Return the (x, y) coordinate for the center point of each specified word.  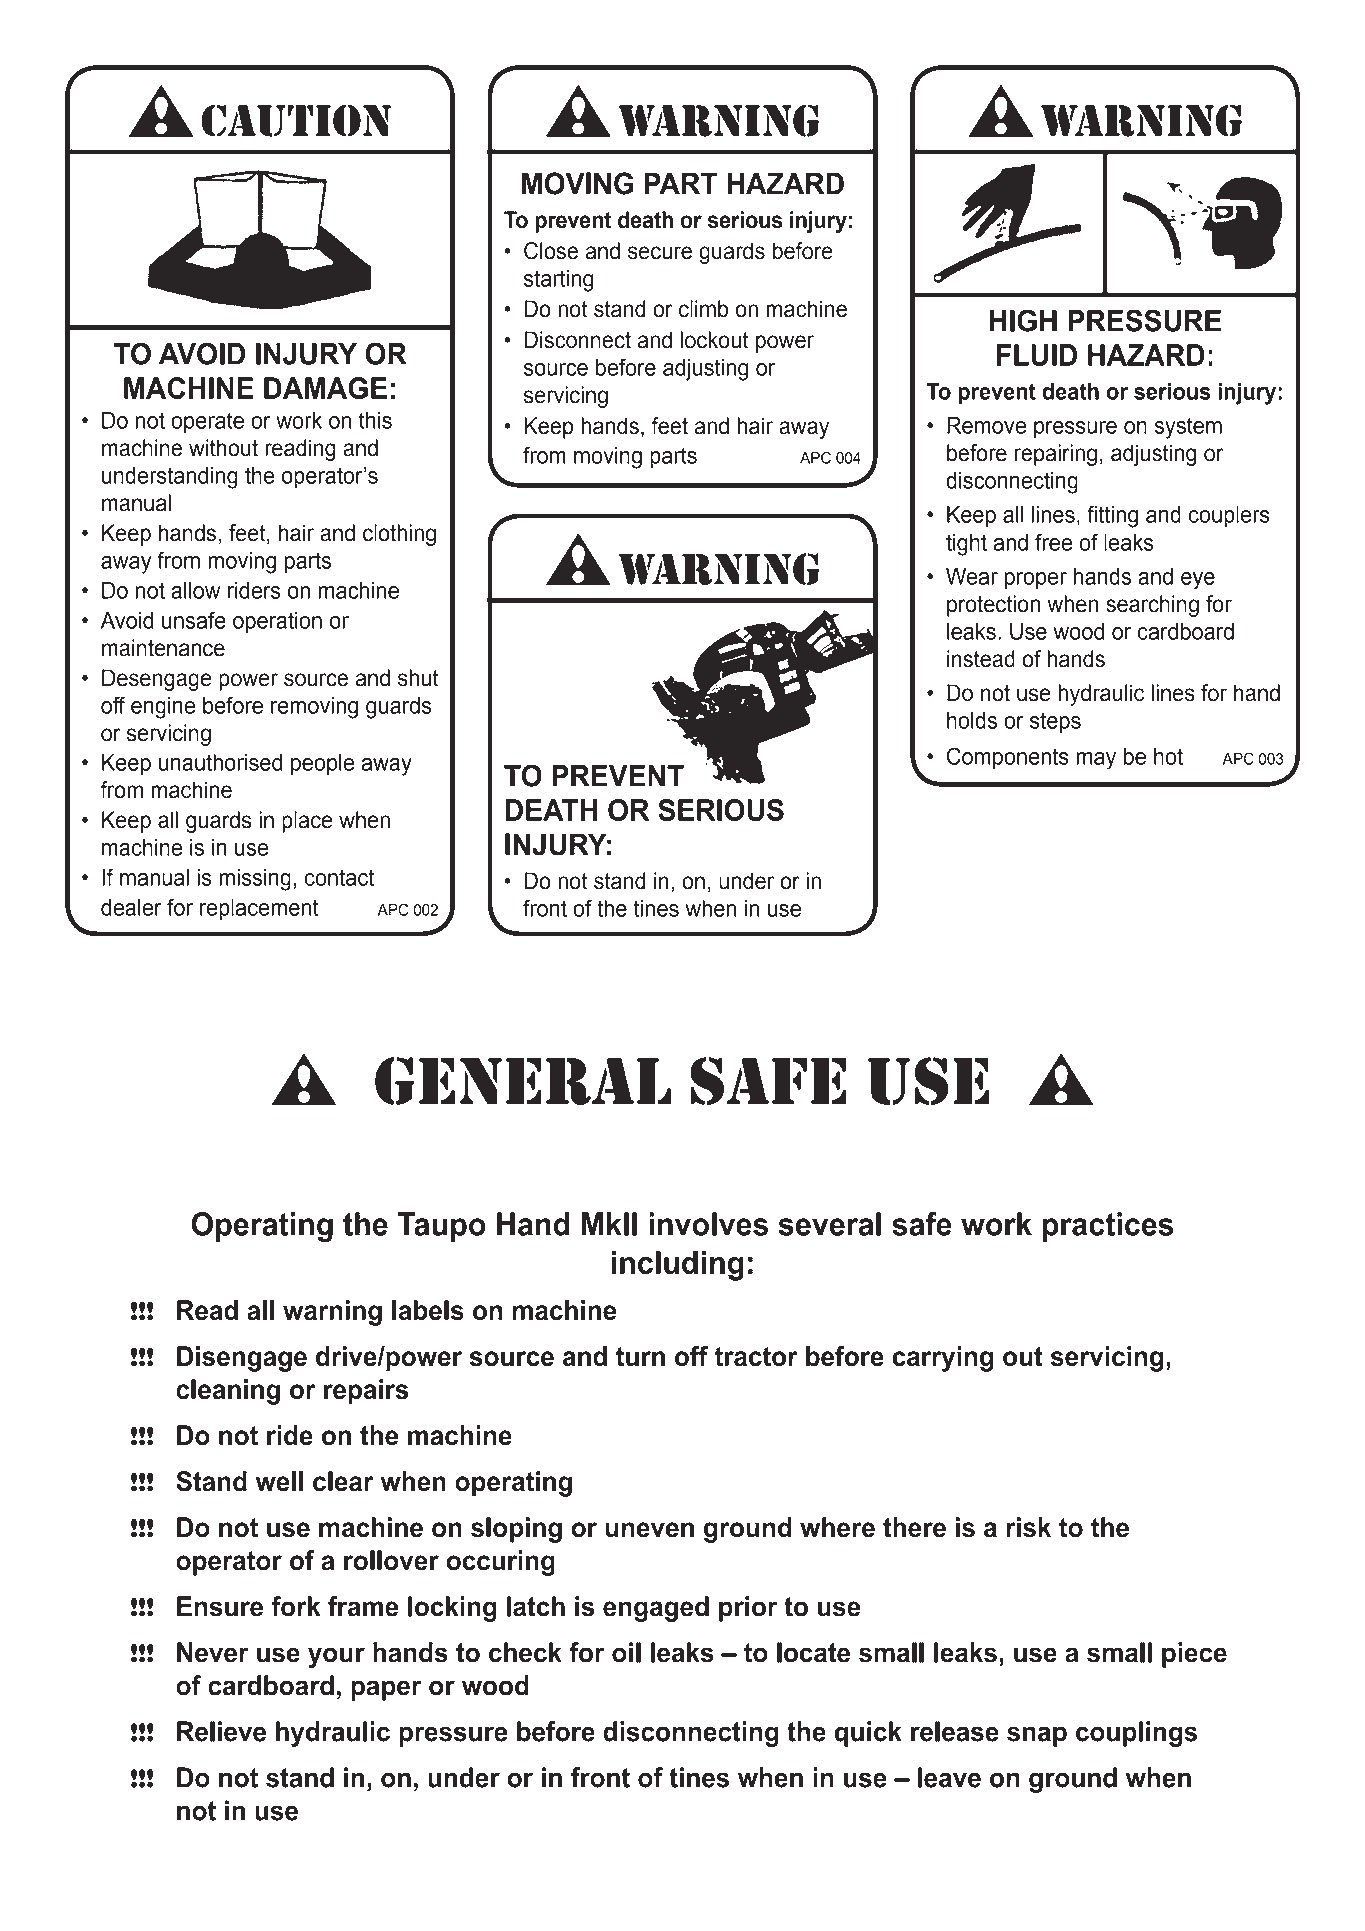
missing (255, 880)
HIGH (1023, 320)
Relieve (221, 1731)
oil (626, 1652)
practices (1108, 1227)
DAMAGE (325, 388)
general (523, 1081)
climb (704, 309)
